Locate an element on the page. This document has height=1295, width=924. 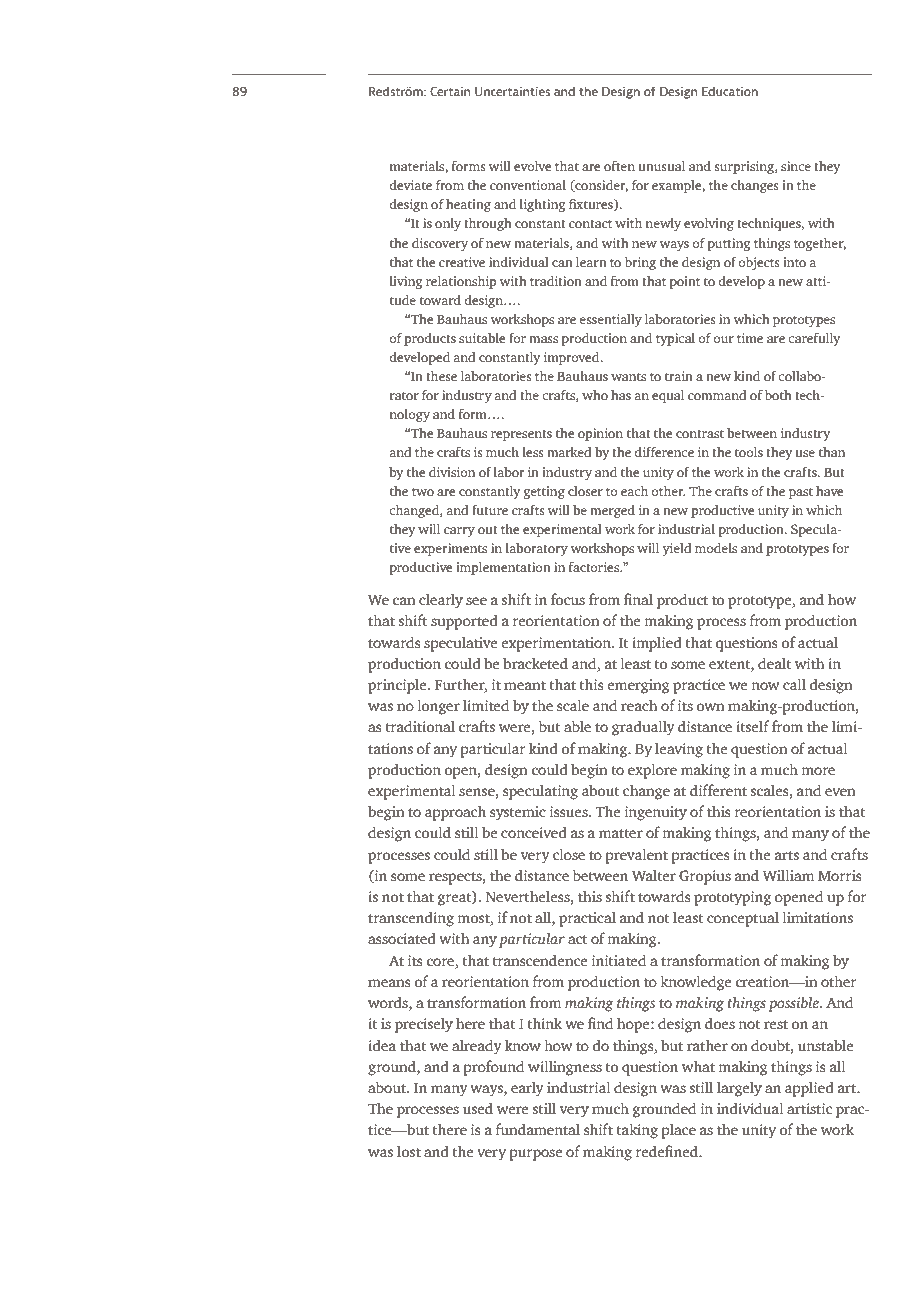
final is located at coordinates (638, 599).
